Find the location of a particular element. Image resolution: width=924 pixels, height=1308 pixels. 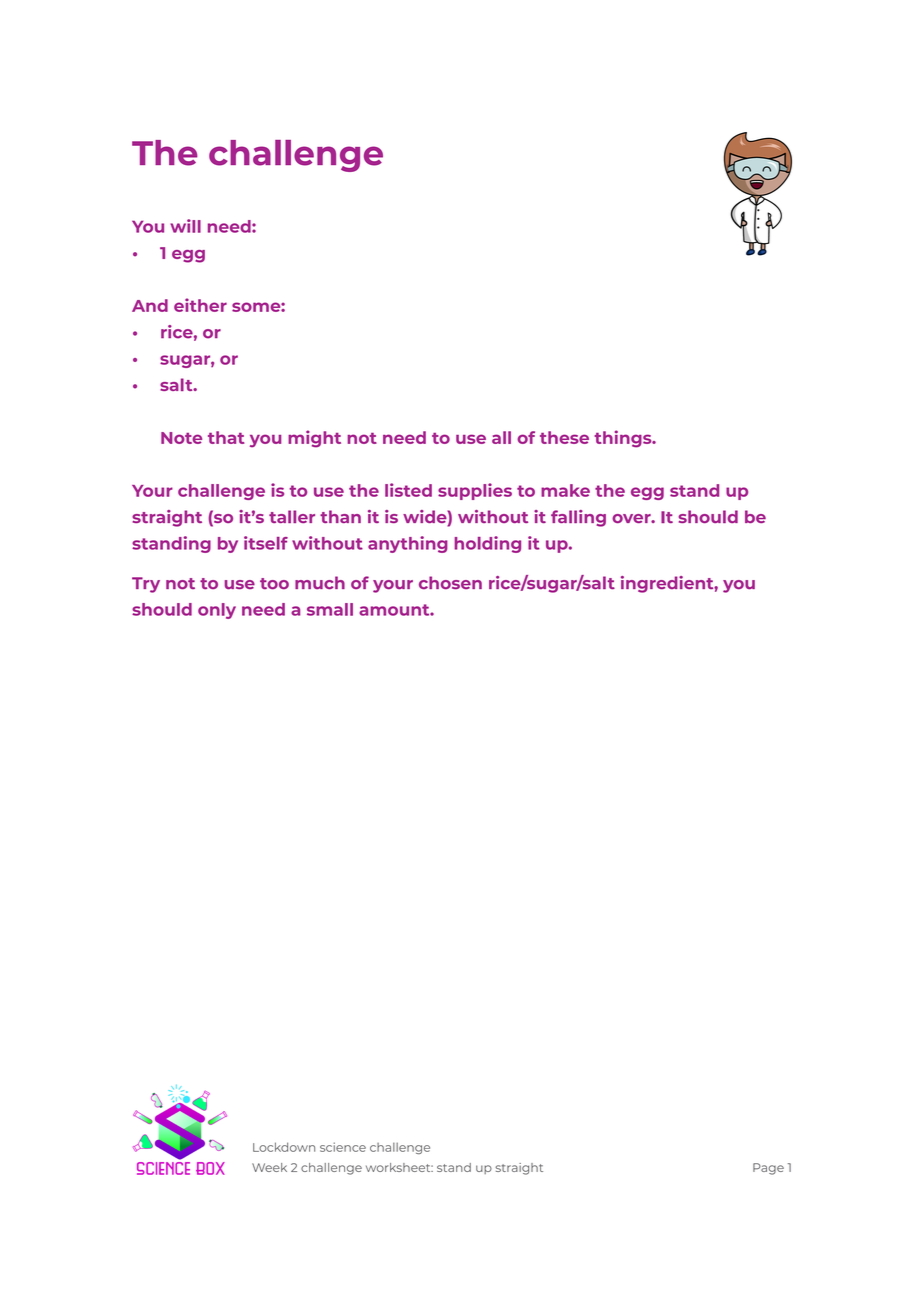

chosen is located at coordinates (450, 582).
